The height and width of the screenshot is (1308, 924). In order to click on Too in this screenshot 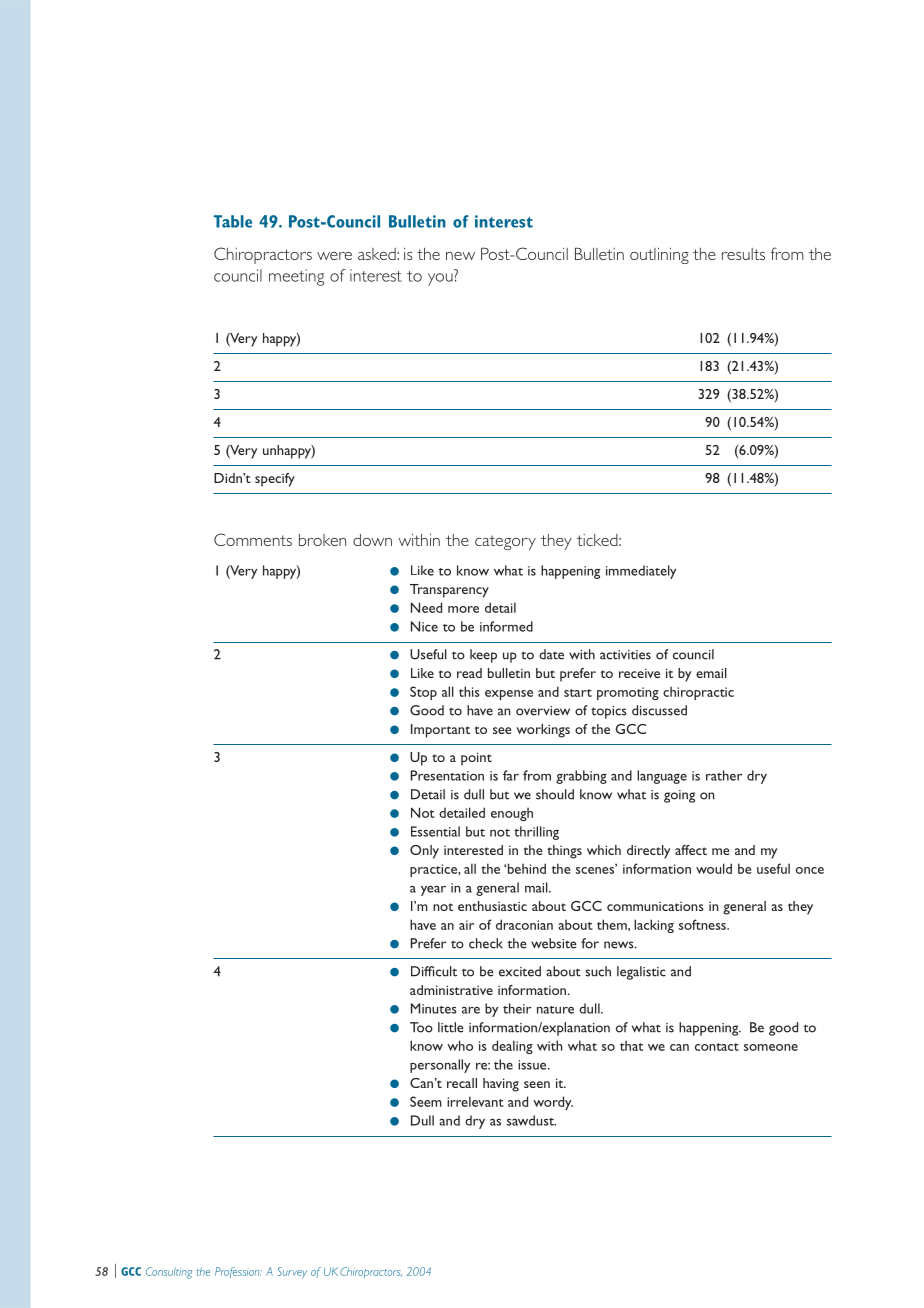, I will do `click(421, 1027)`.
